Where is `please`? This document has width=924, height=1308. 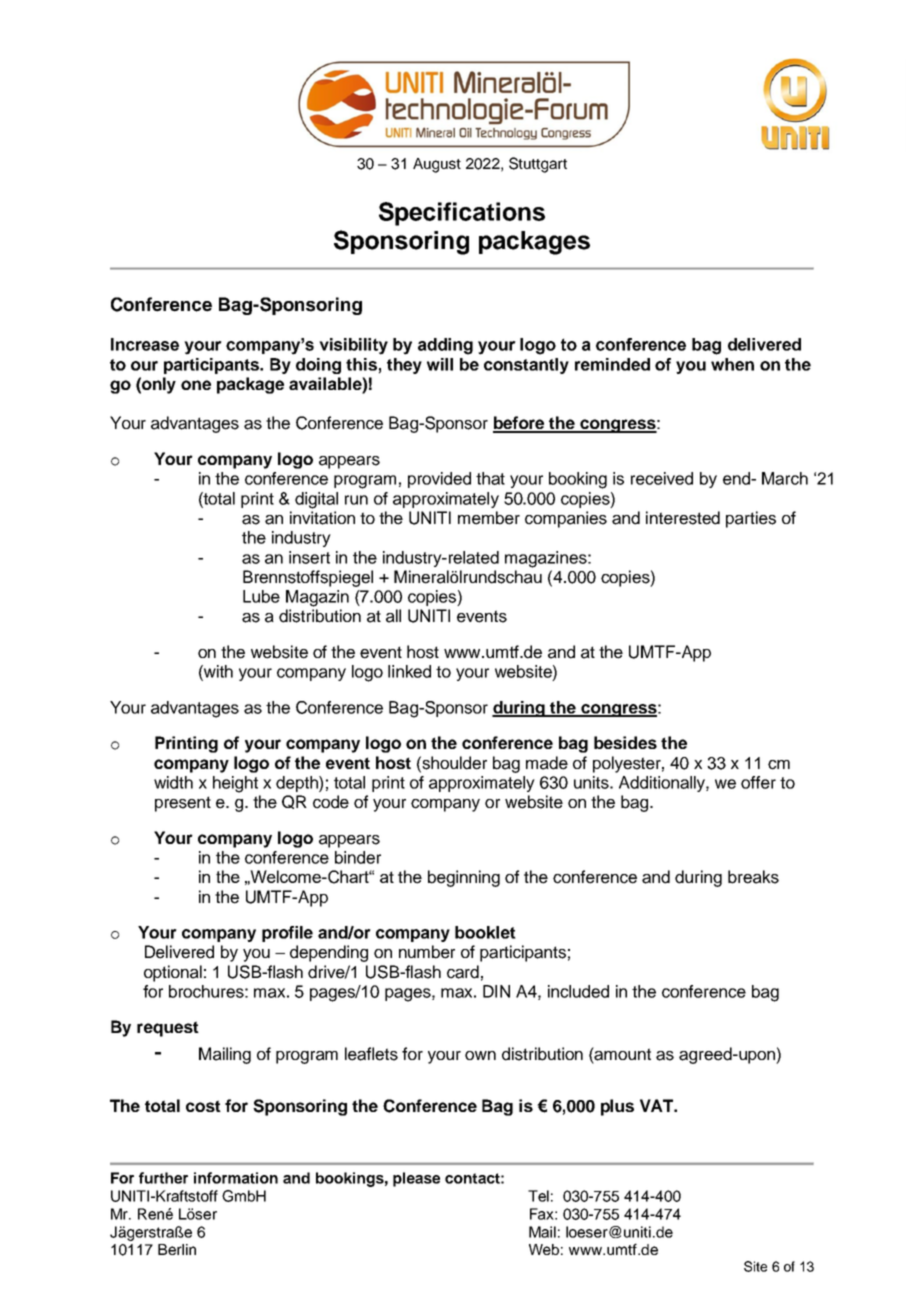
please is located at coordinates (416, 1179).
